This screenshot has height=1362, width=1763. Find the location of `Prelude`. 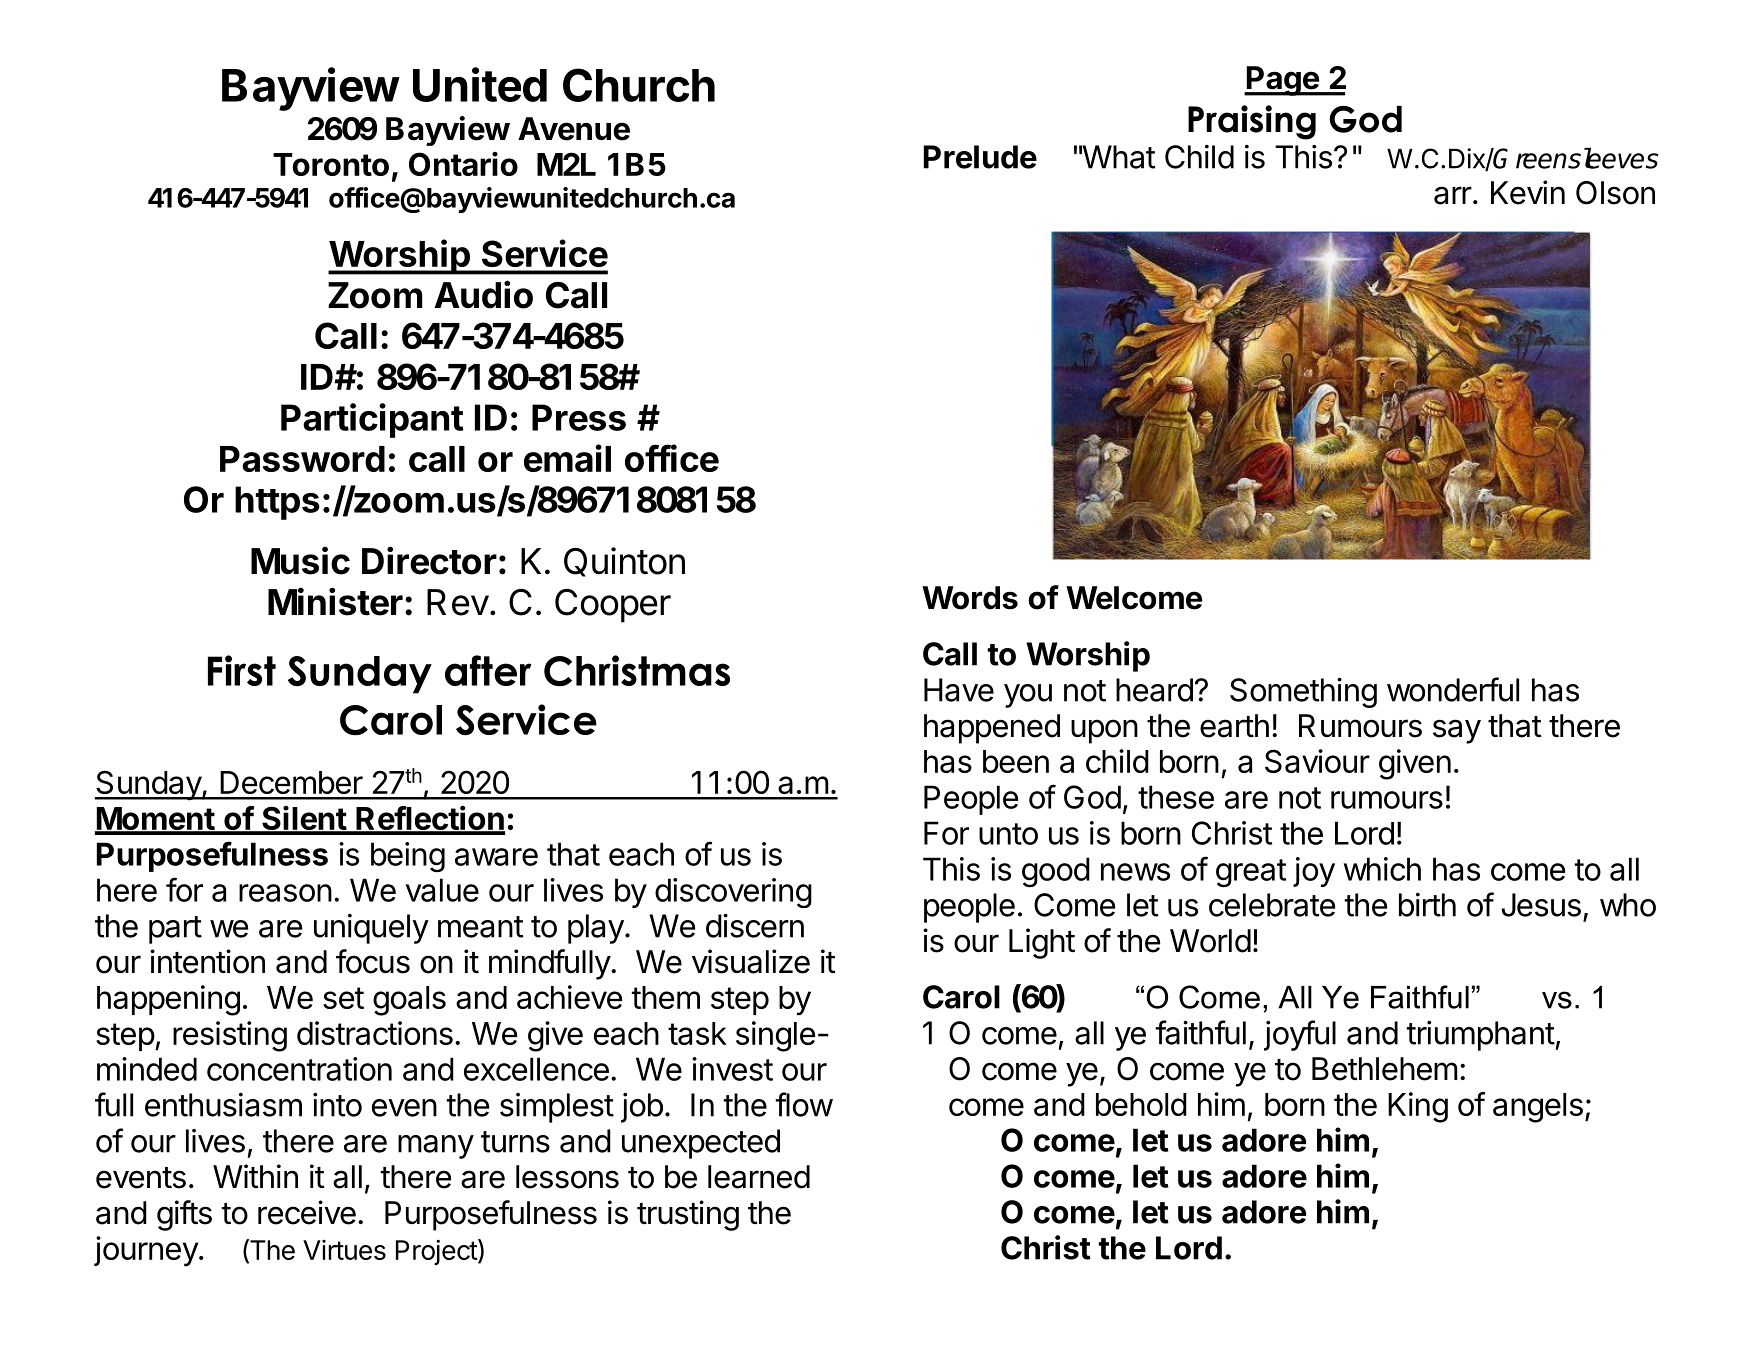

Prelude is located at coordinates (980, 157).
